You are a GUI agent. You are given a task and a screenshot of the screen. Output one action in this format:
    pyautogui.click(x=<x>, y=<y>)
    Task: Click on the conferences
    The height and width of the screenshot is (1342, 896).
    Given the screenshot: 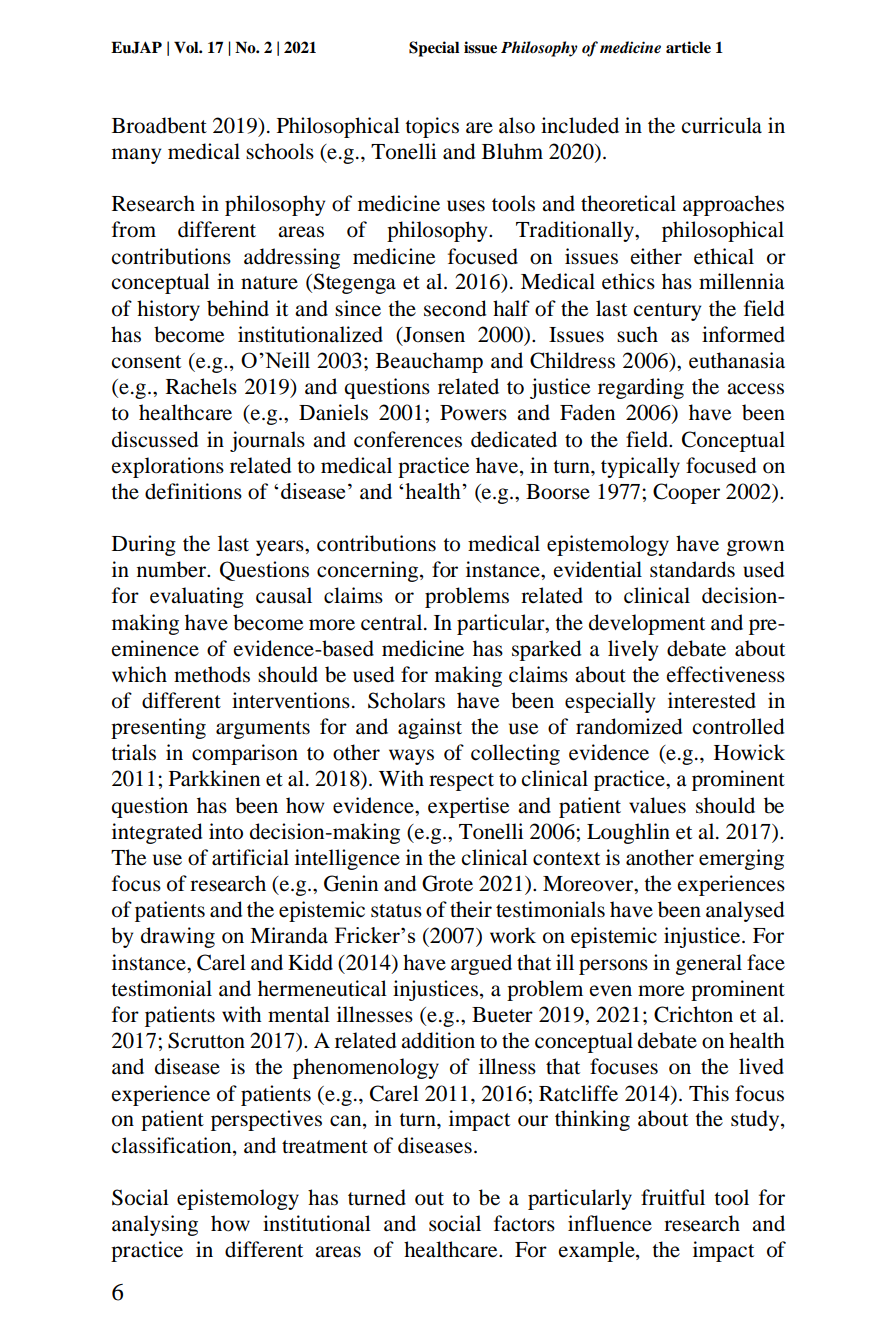 What is the action you would take?
    pyautogui.click(x=408, y=439)
